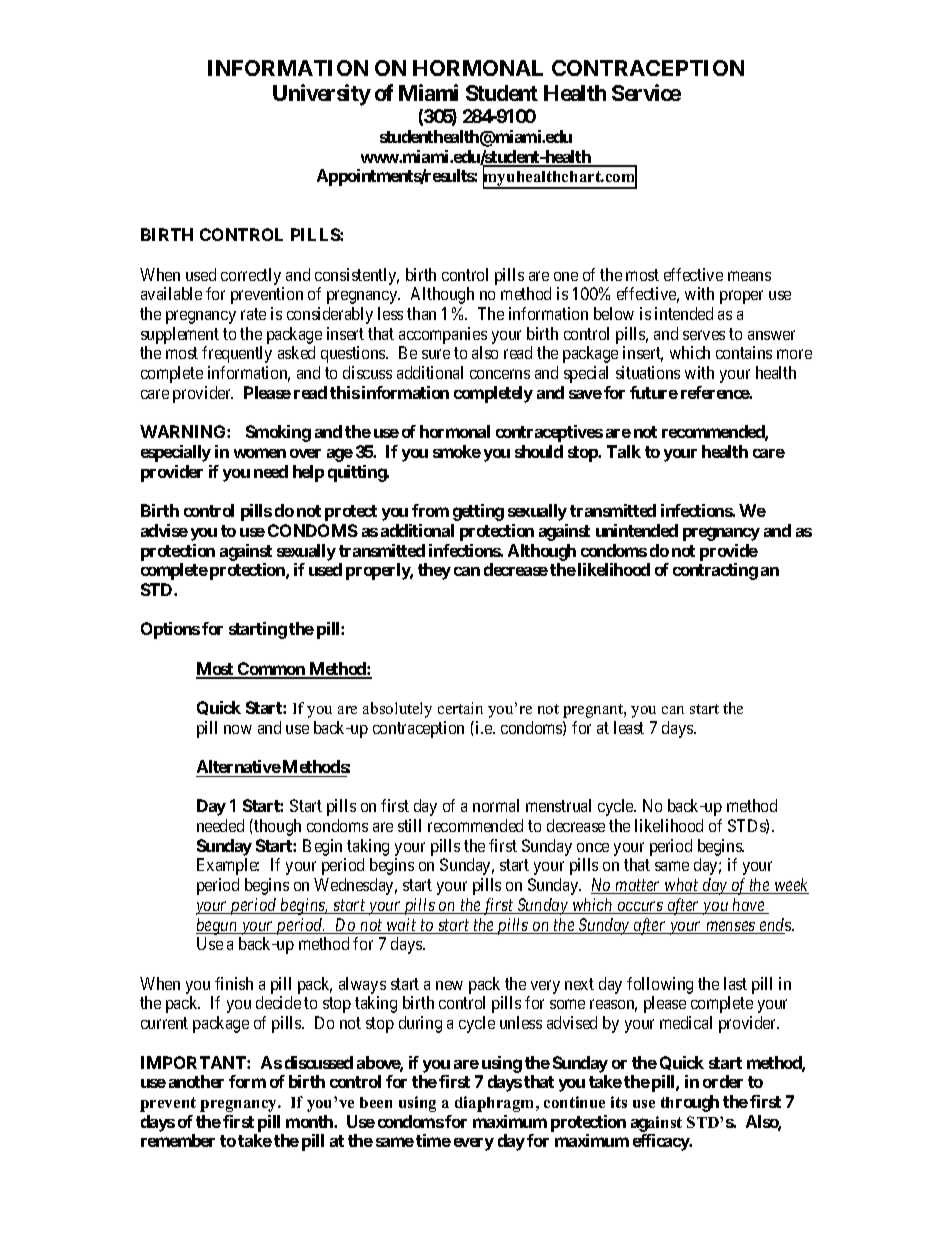 This document has width=952, height=1233. Describe the element at coordinates (260, 453) in the document. I see `women` at that location.
